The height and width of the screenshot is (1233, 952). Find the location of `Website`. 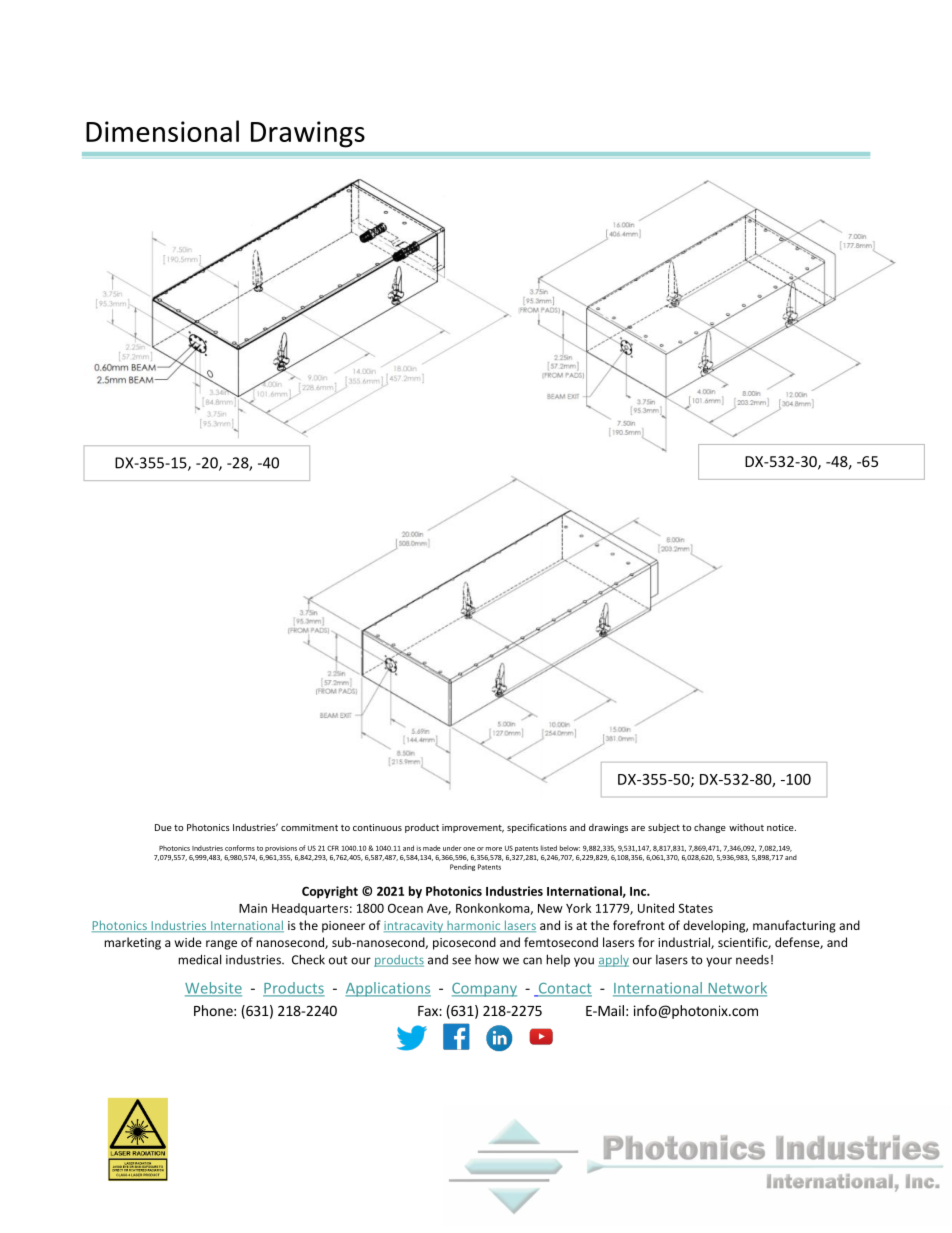

Website is located at coordinates (213, 989).
